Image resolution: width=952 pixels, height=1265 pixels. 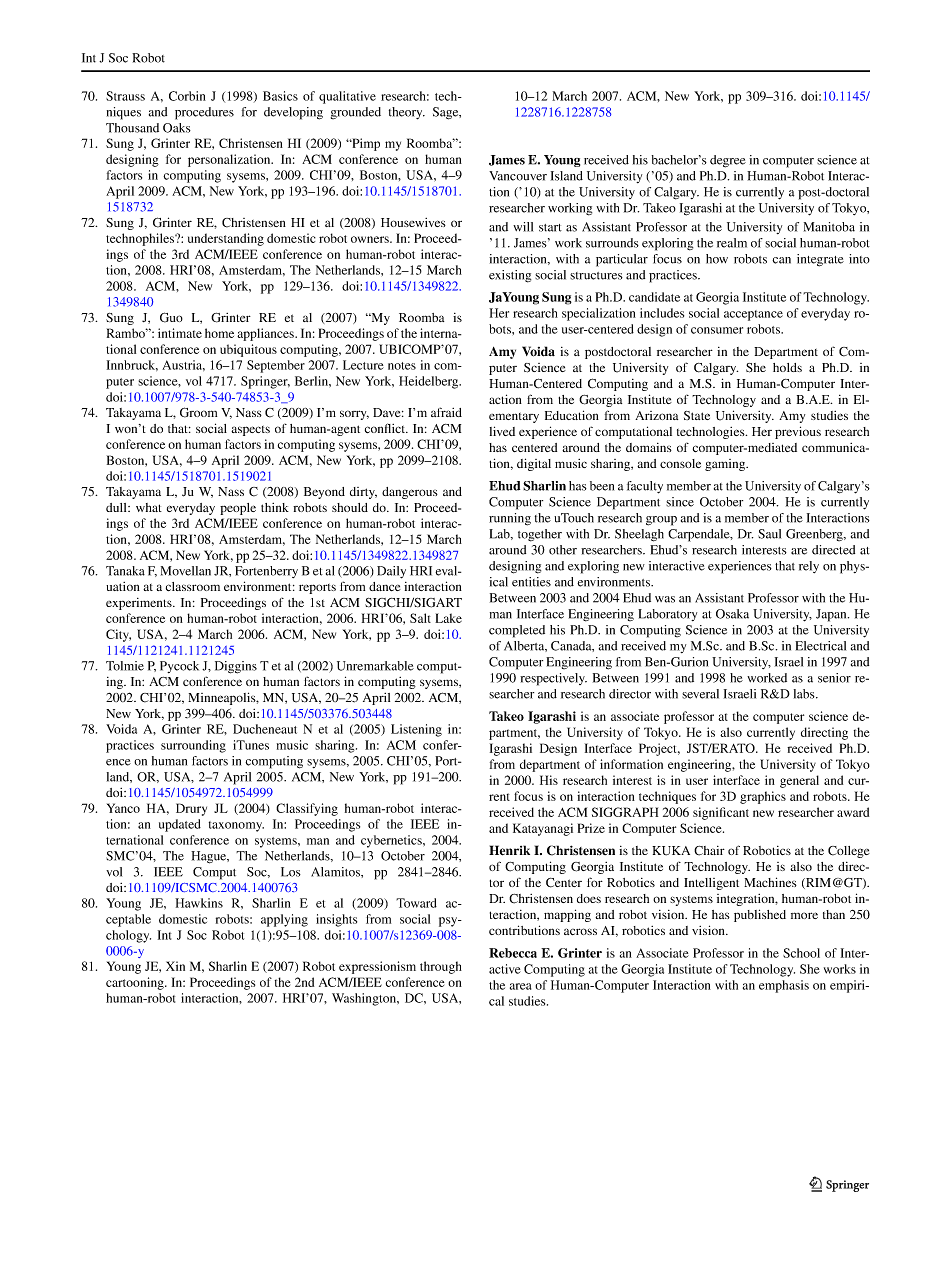 What do you see at coordinates (510, 519) in the image?
I see `running` at bounding box center [510, 519].
